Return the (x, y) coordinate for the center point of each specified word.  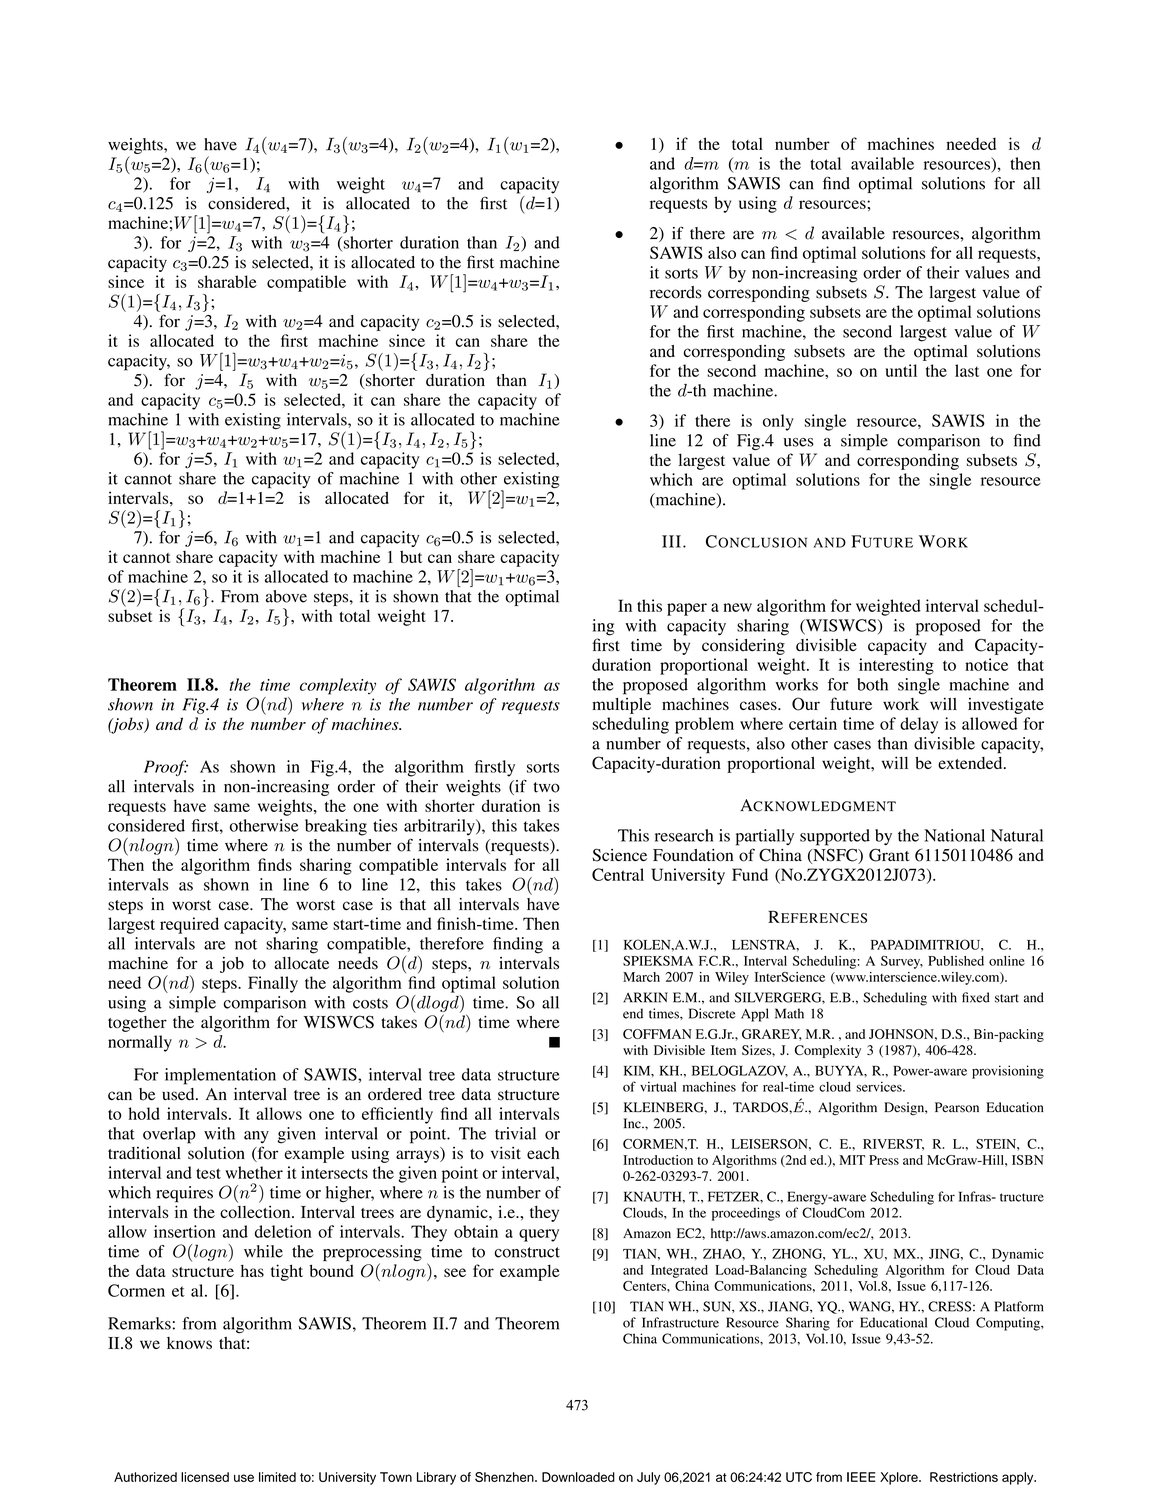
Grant (889, 855)
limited (277, 1477)
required (189, 925)
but (411, 556)
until (901, 370)
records (676, 292)
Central (618, 874)
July (648, 1478)
